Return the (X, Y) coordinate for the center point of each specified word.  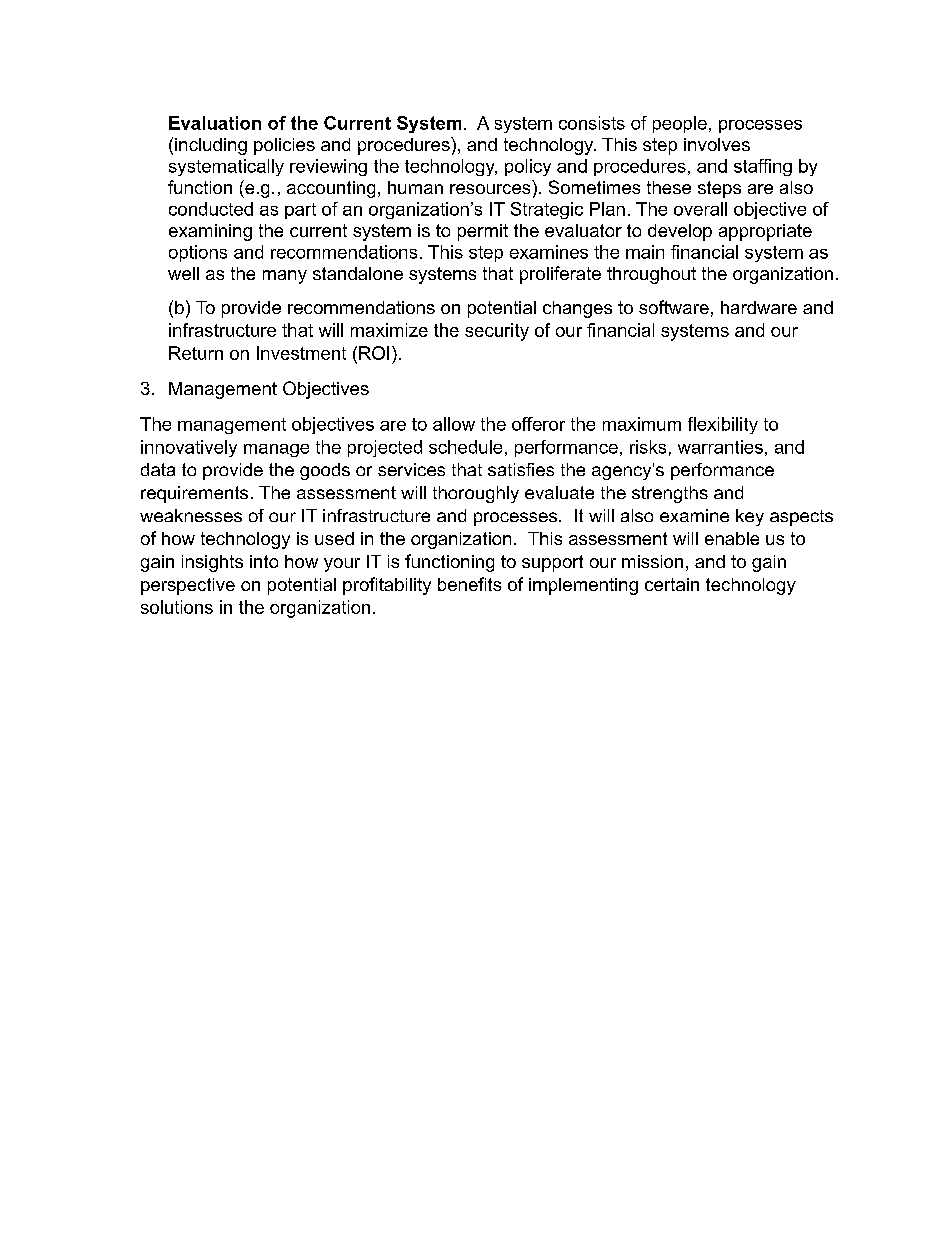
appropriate (765, 232)
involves (717, 144)
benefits (469, 584)
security (497, 332)
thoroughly (476, 494)
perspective (188, 586)
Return (196, 353)
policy (528, 167)
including (211, 146)
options (198, 253)
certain (672, 584)
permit (483, 232)
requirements (194, 494)
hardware (759, 307)
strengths (670, 494)
